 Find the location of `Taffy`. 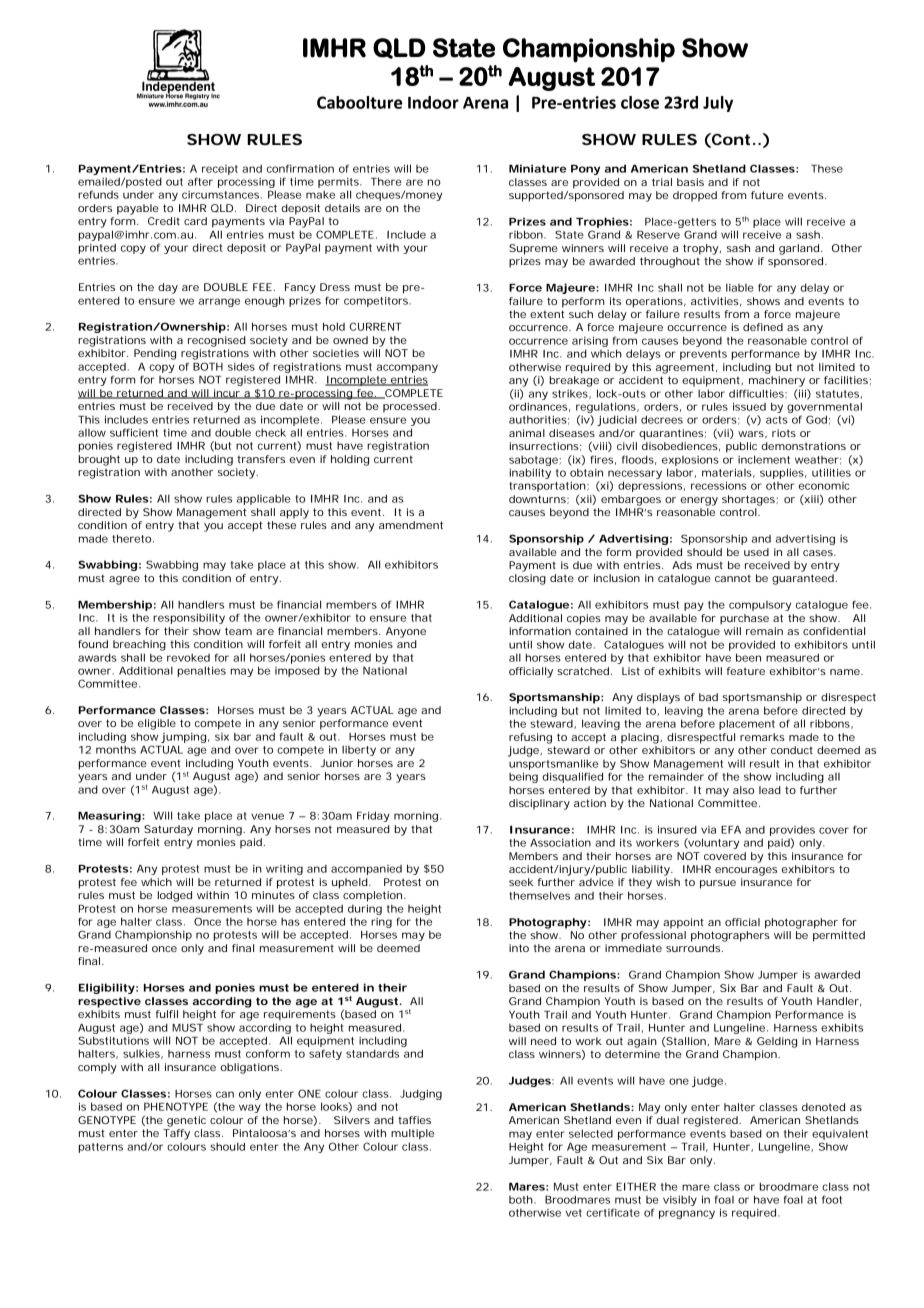

Taffy is located at coordinates (176, 1134).
